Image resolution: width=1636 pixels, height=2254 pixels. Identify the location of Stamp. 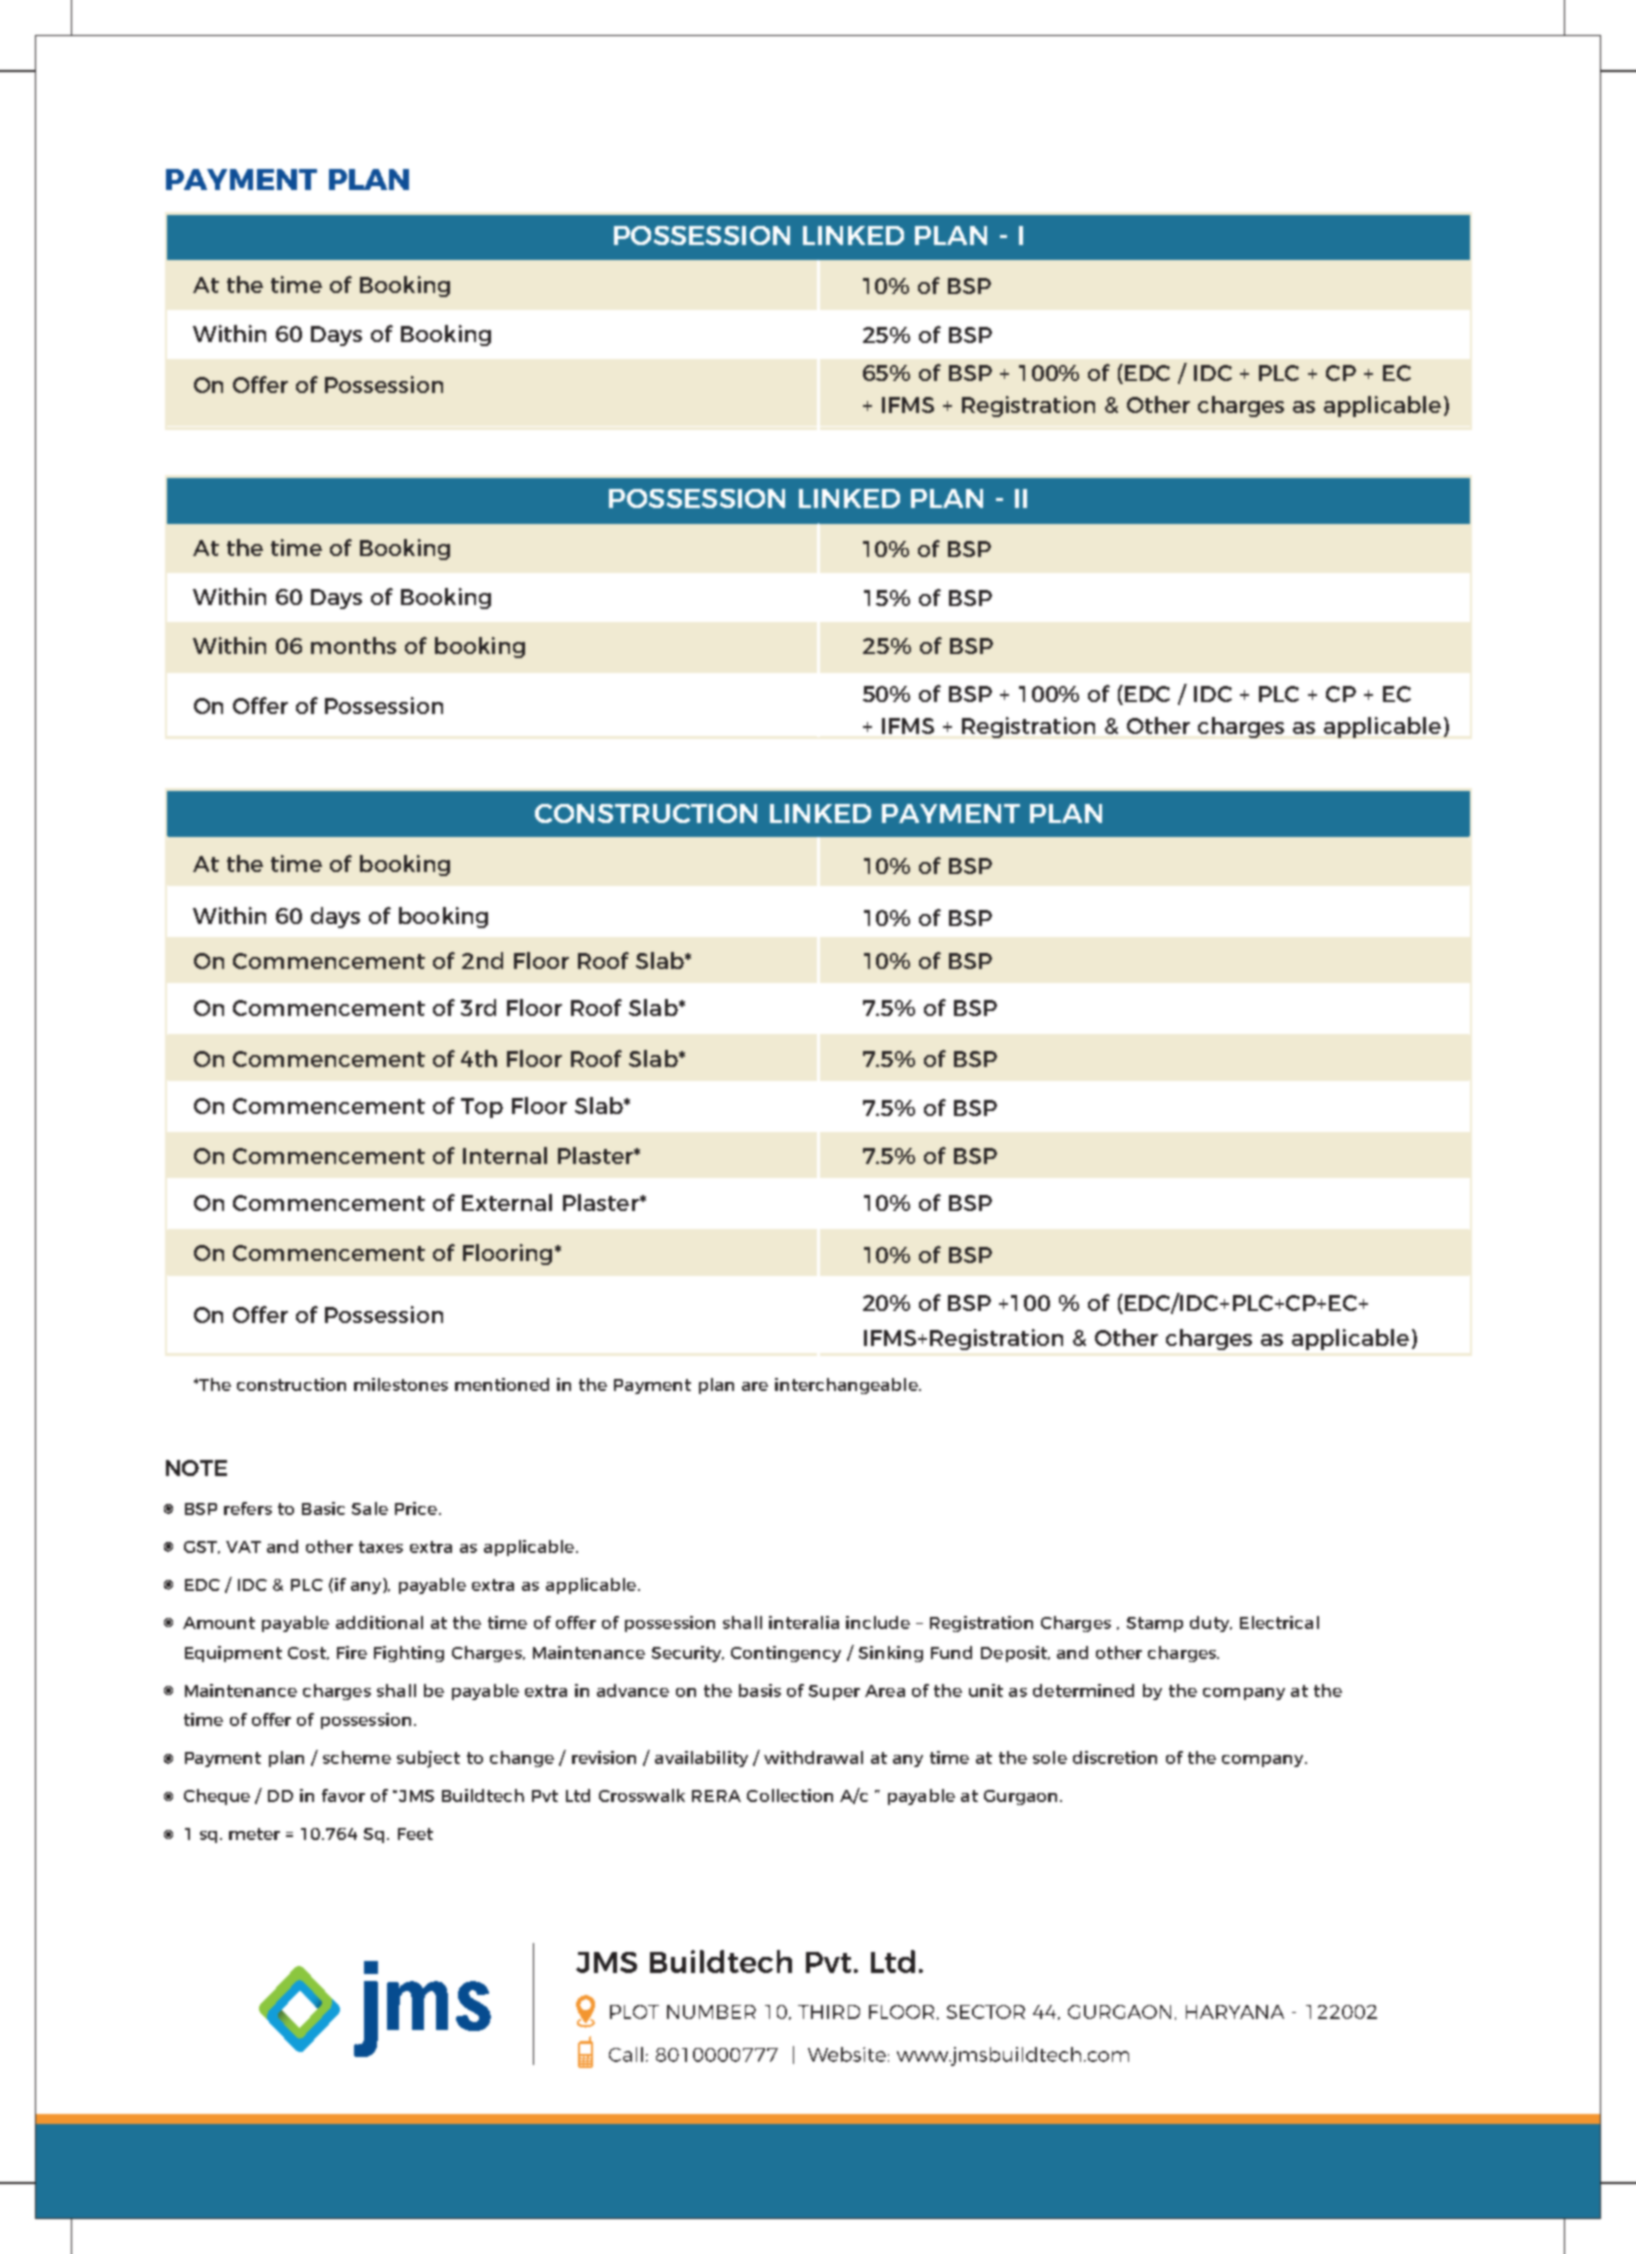
(1155, 1624).
